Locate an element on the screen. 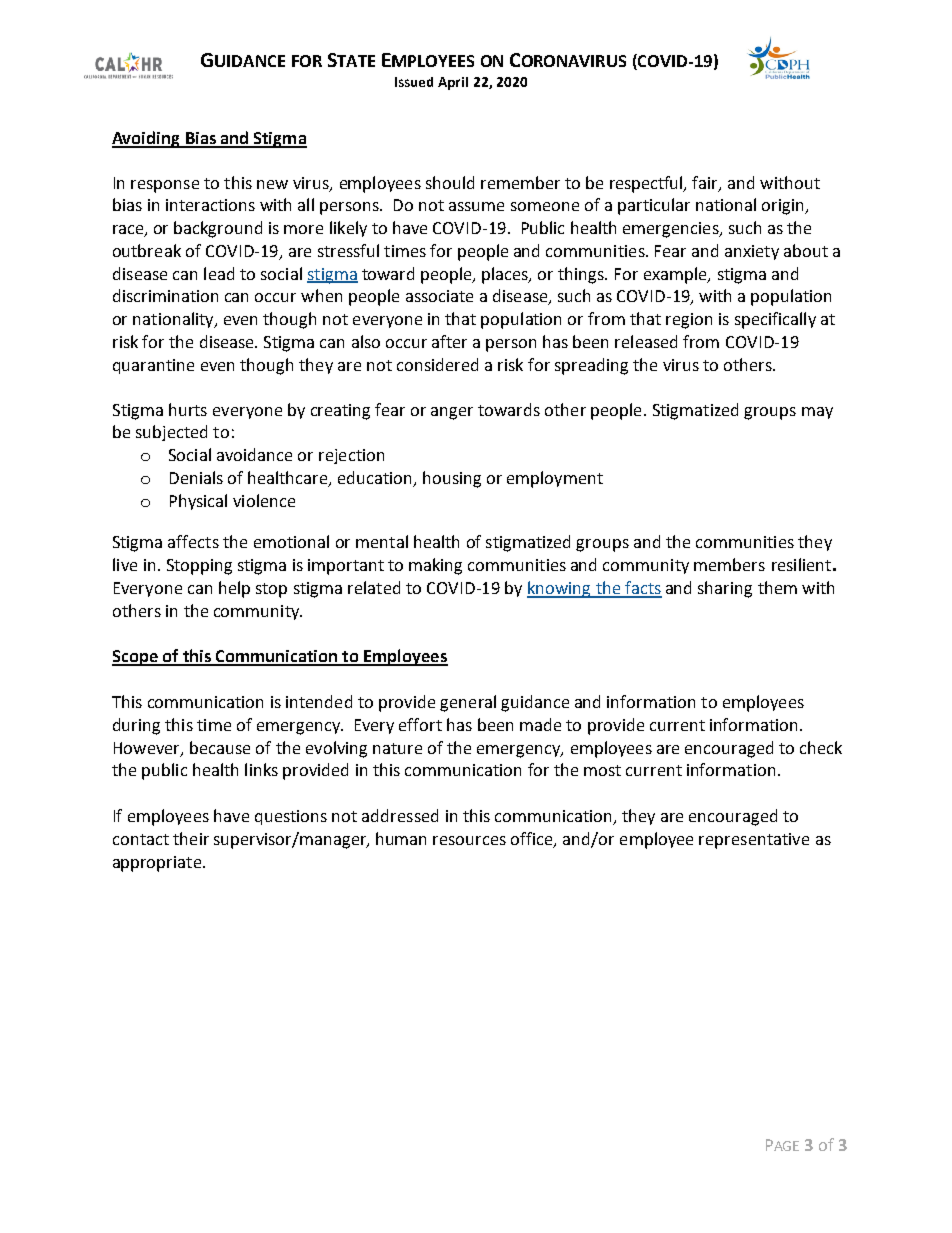  after is located at coordinates (449, 341).
